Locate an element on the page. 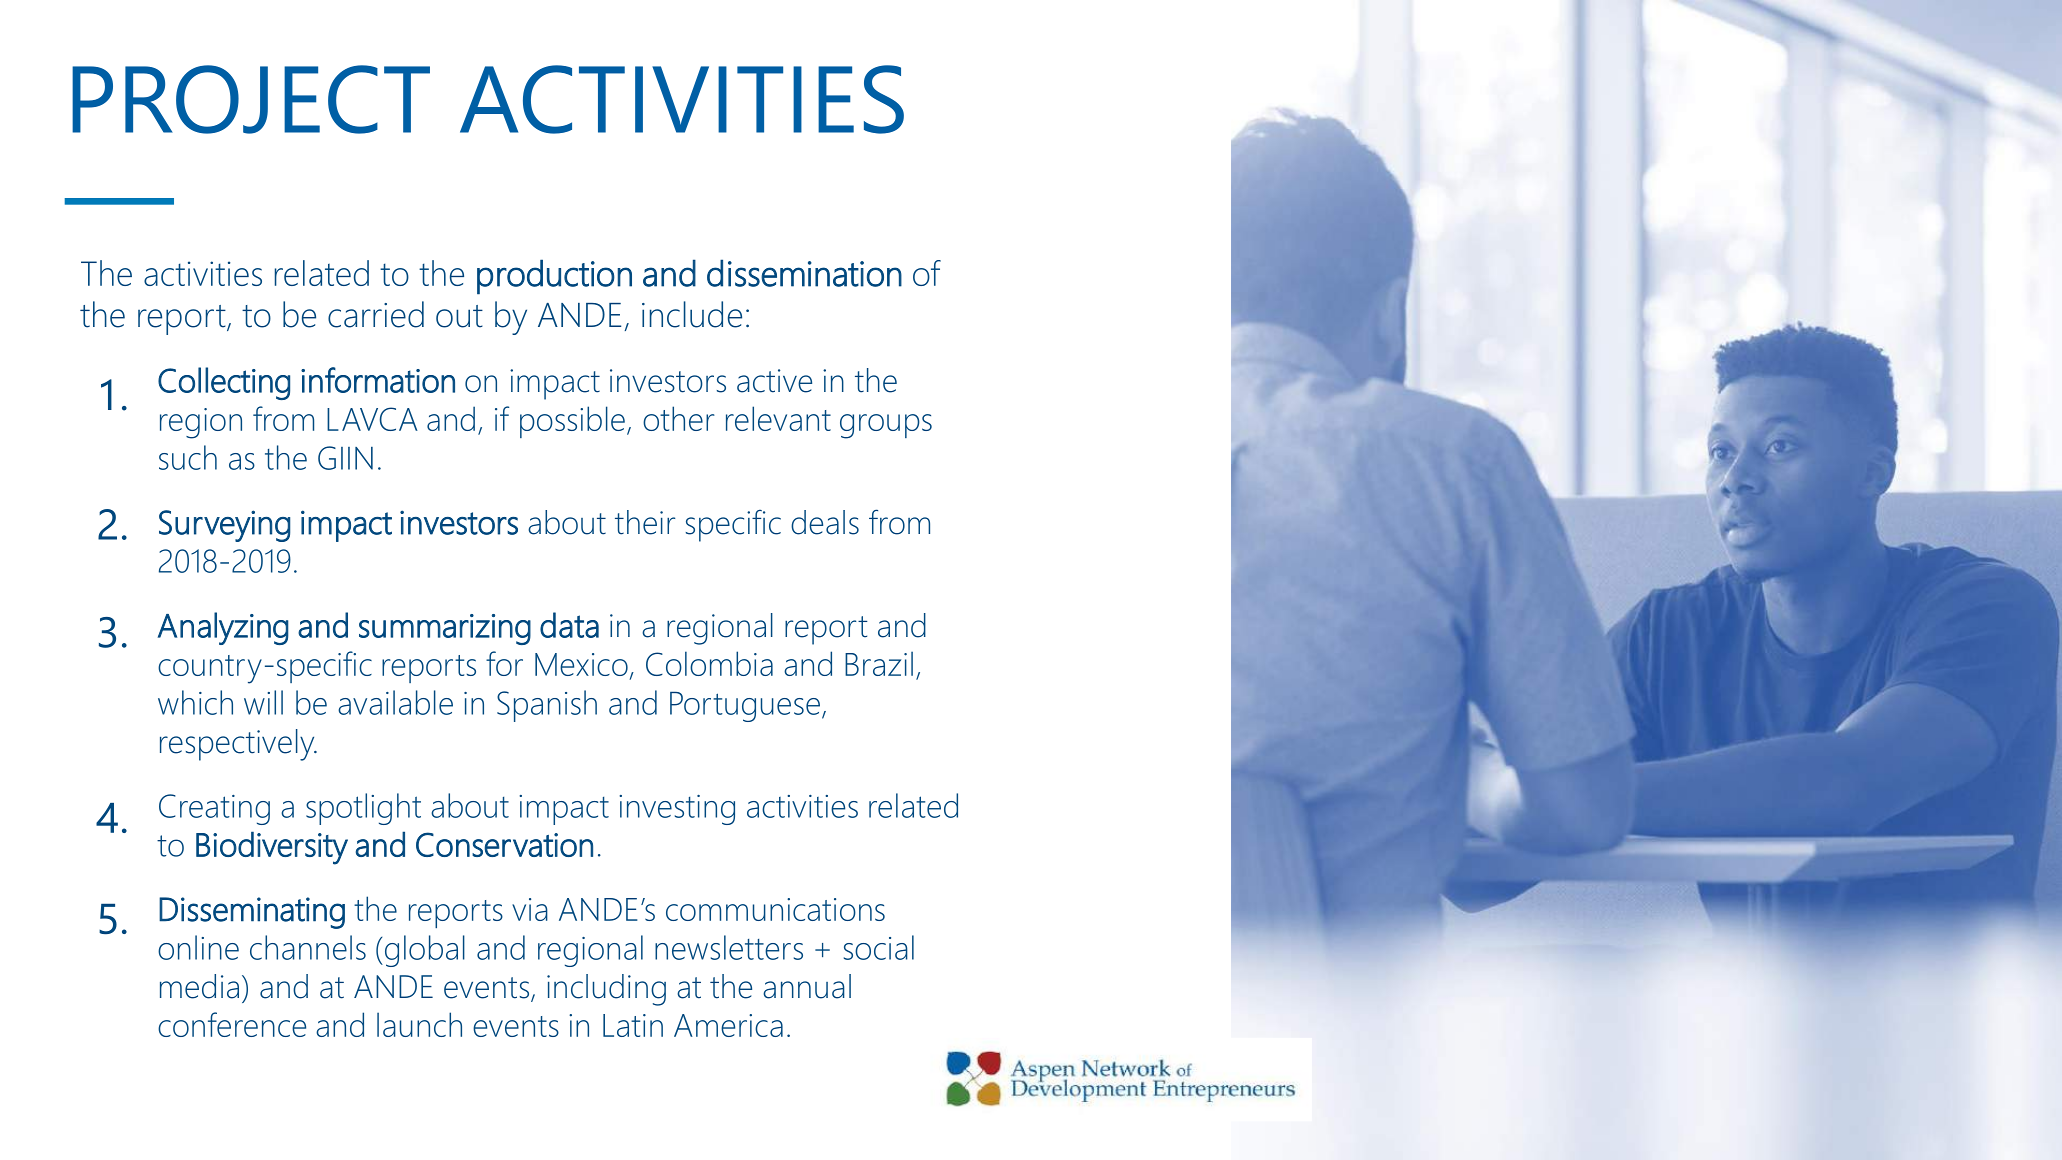 The width and height of the page is (2062, 1160). annual is located at coordinates (807, 986).
